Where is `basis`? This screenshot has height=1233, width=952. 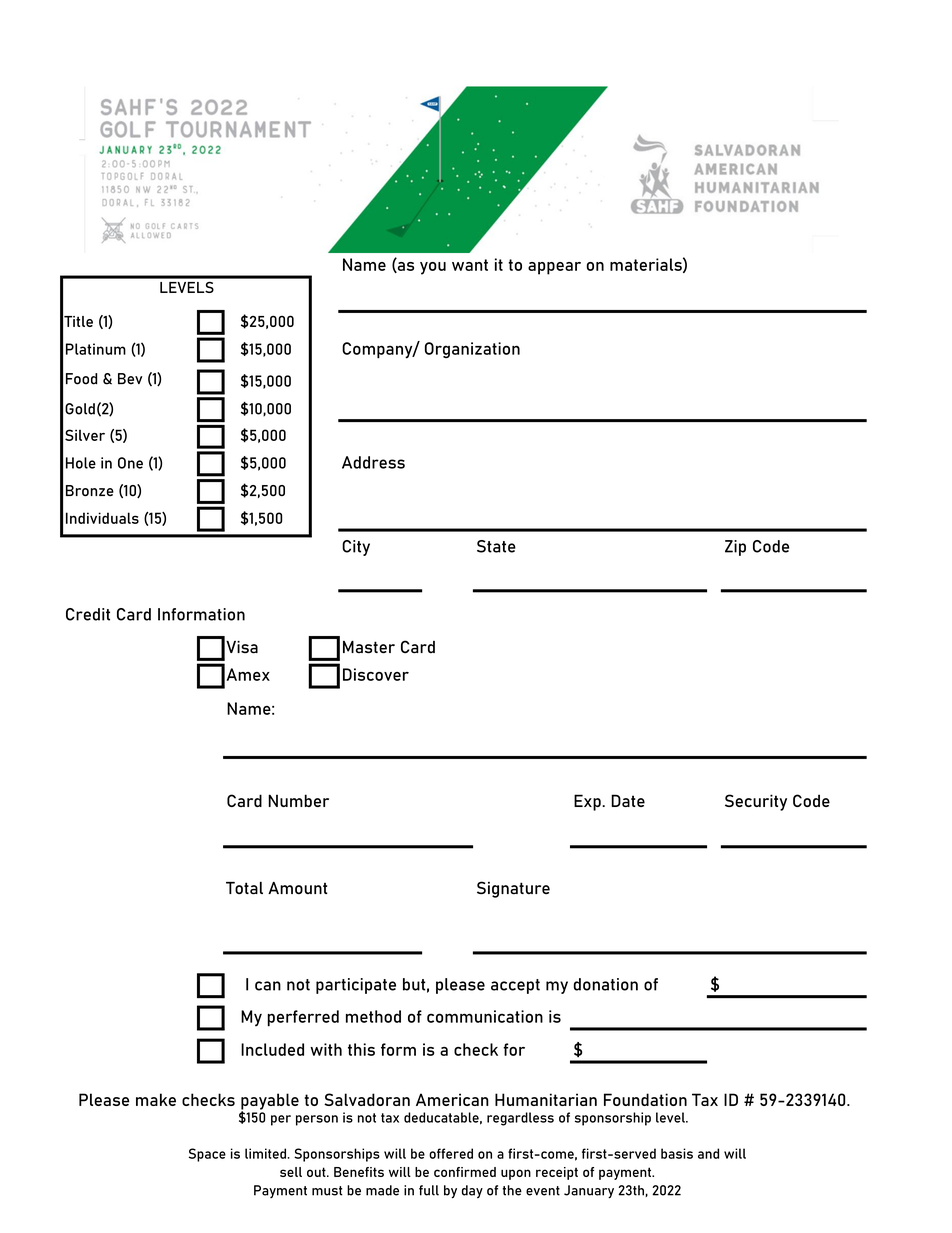 basis is located at coordinates (677, 1153).
